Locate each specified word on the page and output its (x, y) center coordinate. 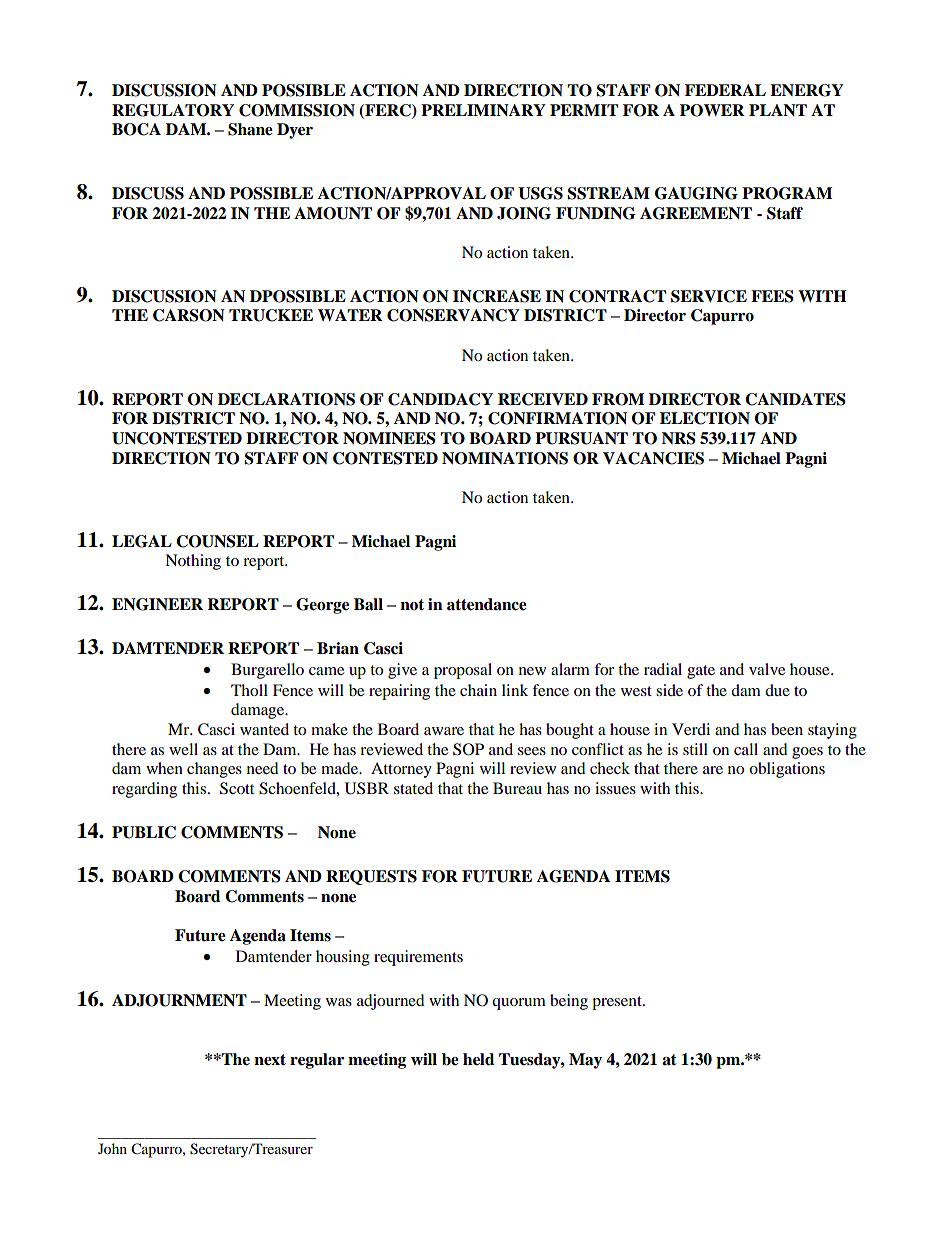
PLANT (778, 110)
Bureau (517, 788)
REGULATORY (173, 110)
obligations (787, 770)
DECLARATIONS (286, 399)
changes (214, 770)
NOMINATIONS (505, 458)
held (478, 1059)
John (112, 1148)
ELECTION (705, 418)
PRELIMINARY (483, 110)
